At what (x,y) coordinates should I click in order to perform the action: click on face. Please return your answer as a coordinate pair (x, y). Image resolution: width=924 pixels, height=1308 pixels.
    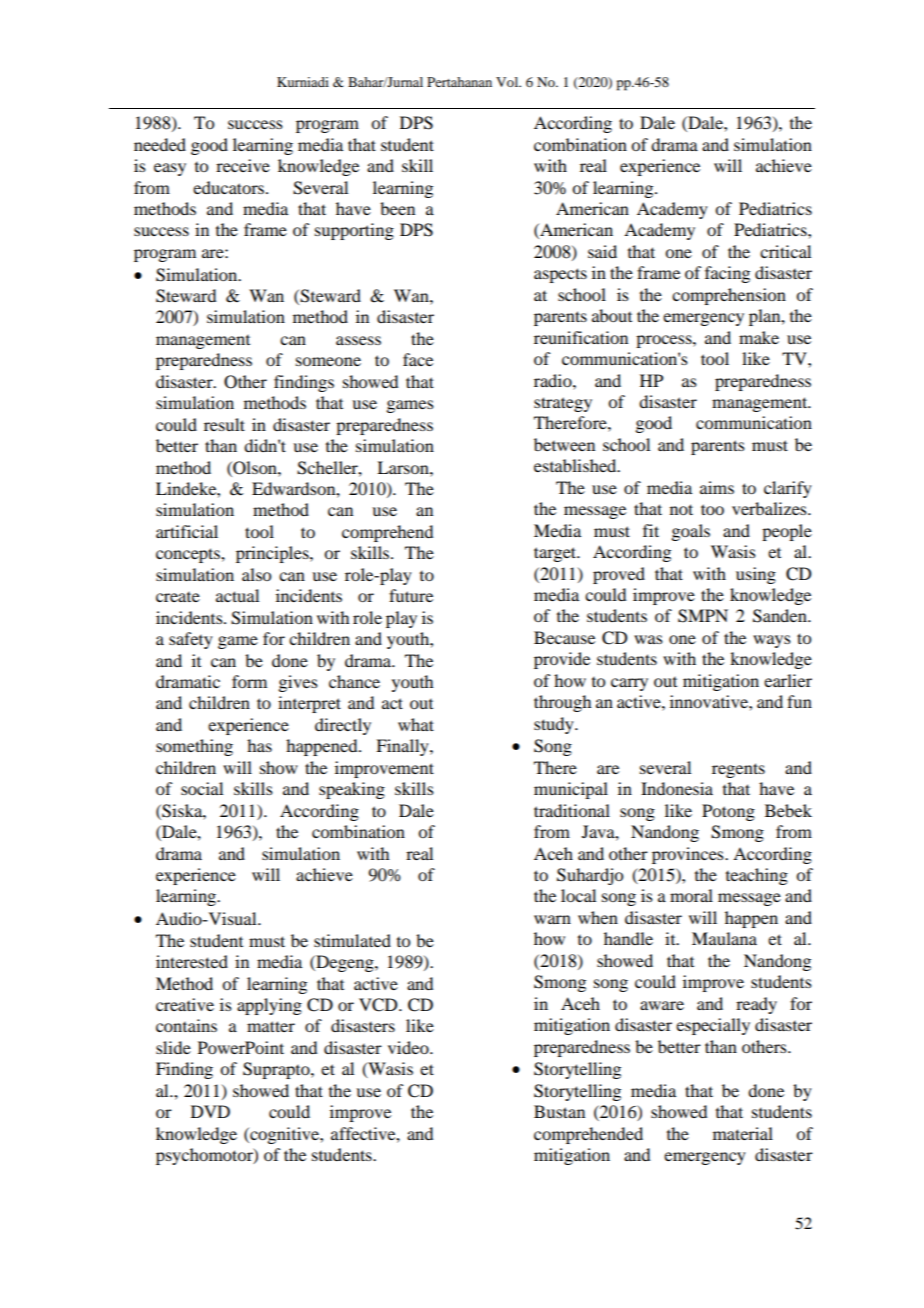
    Looking at the image, I should click on (418, 359).
